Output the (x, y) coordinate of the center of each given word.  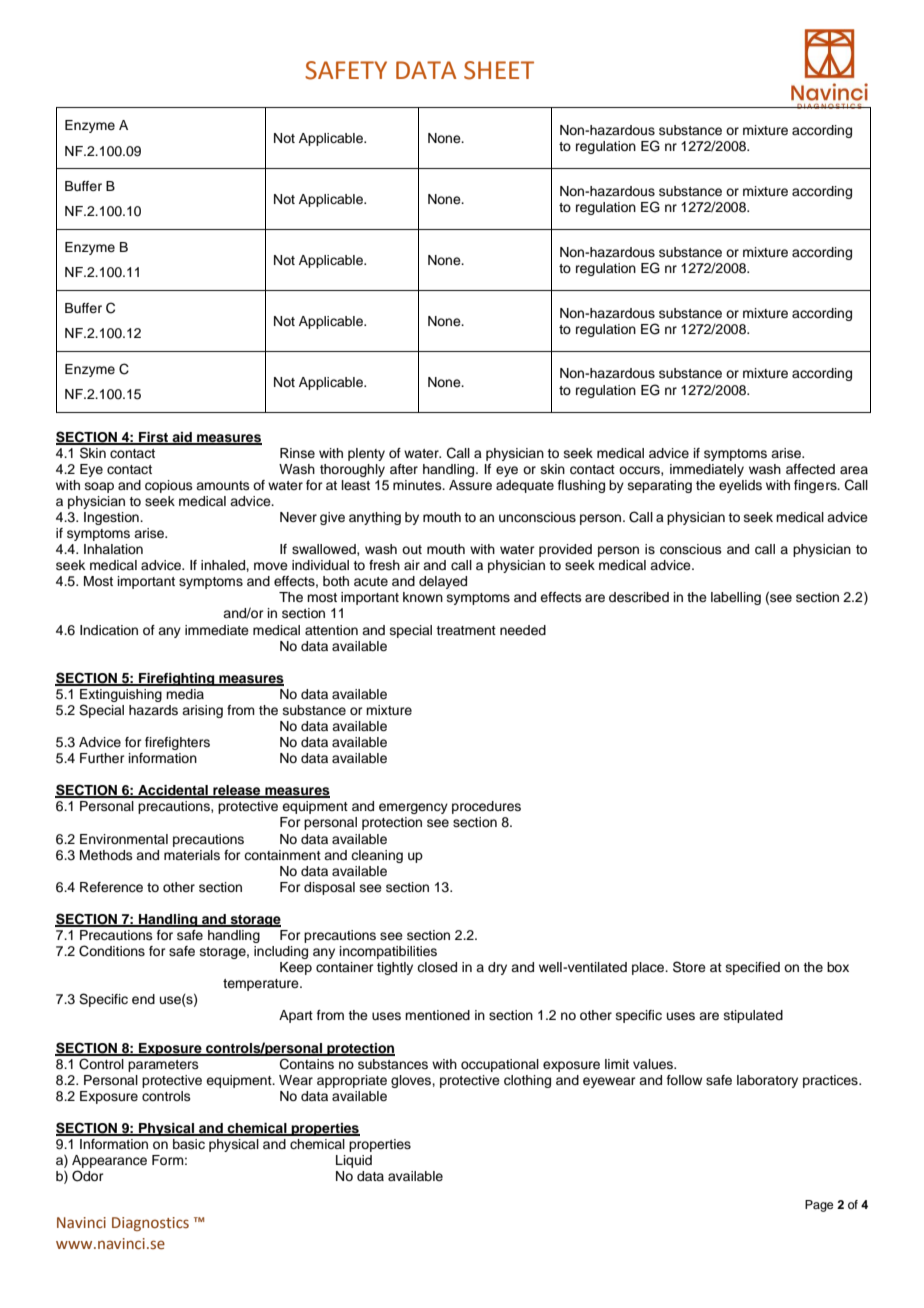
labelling (736, 598)
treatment (466, 630)
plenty (366, 454)
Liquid (354, 1161)
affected (810, 469)
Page (819, 1206)
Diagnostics (150, 1224)
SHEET (499, 70)
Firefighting (177, 679)
